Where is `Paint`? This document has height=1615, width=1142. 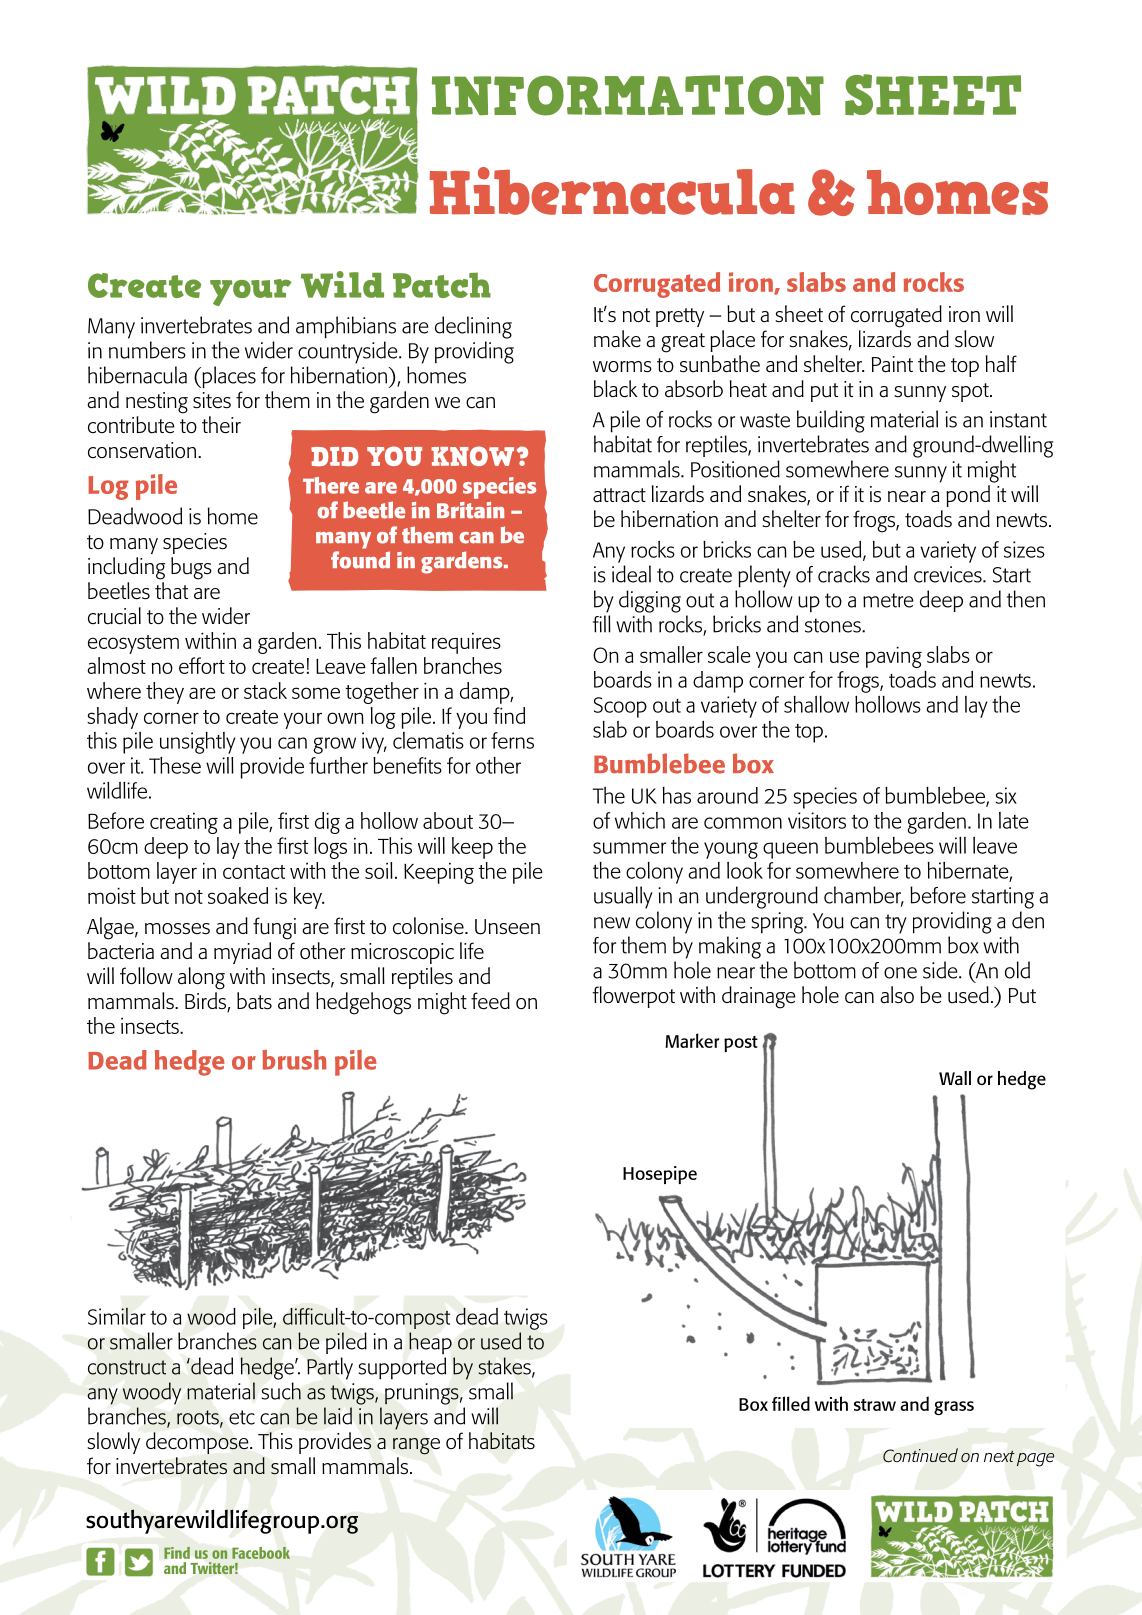
Paint is located at coordinates (892, 364).
